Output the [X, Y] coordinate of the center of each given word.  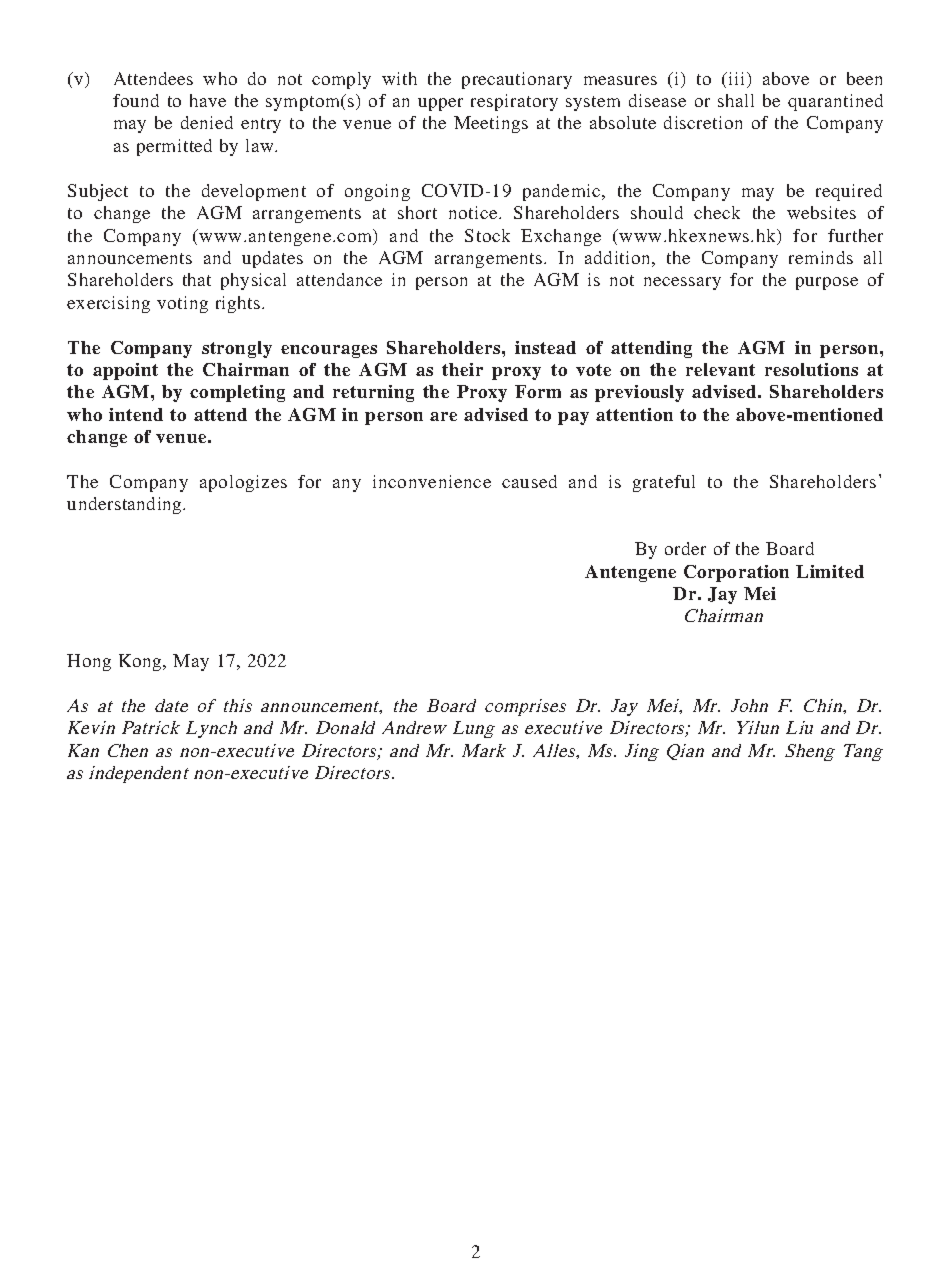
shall [736, 100]
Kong [141, 662]
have [208, 100]
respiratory [514, 102]
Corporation [736, 573]
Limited [830, 571]
